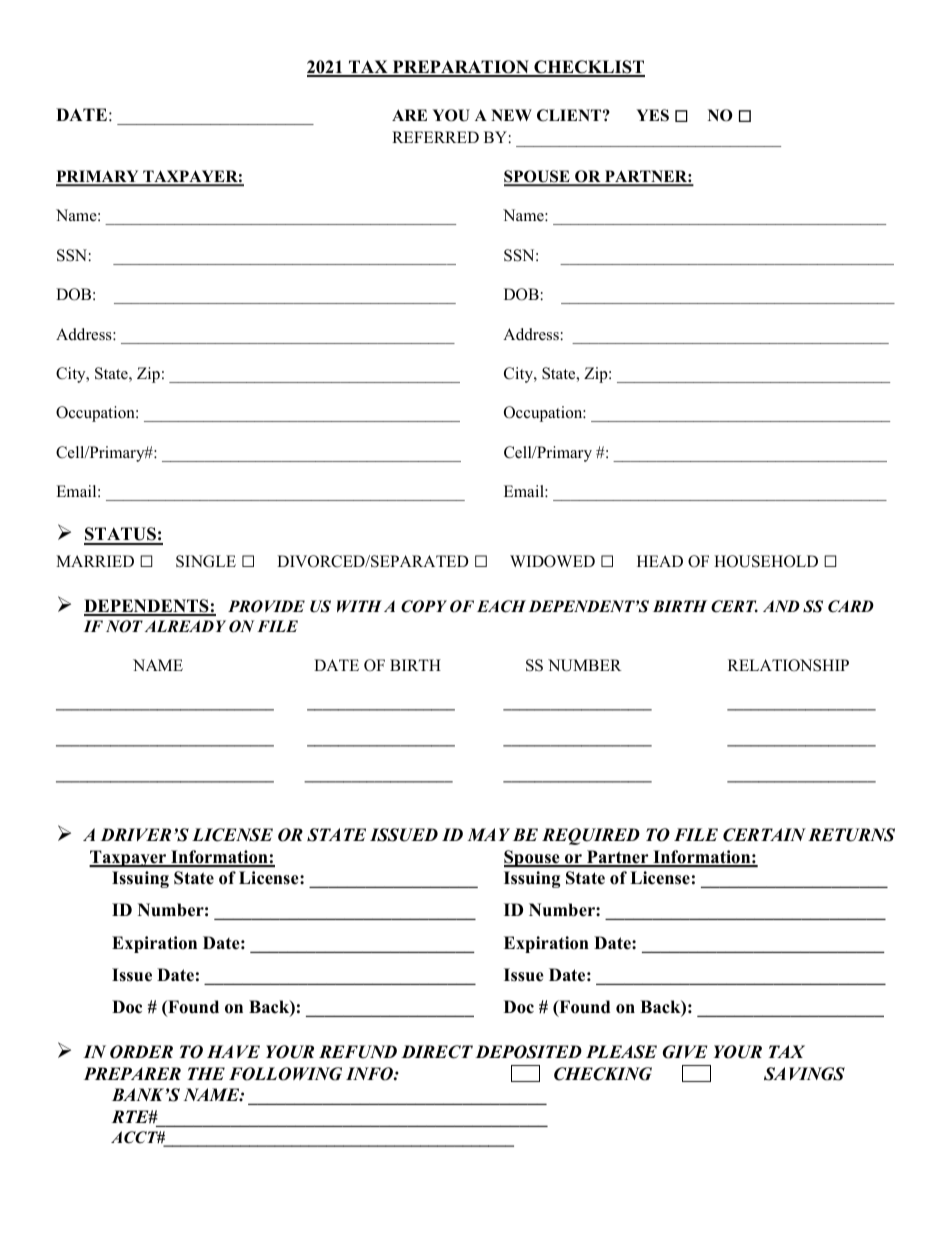 The width and height of the screenshot is (952, 1233). What do you see at coordinates (766, 561) in the screenshot?
I see `HOUSEHOLD` at bounding box center [766, 561].
